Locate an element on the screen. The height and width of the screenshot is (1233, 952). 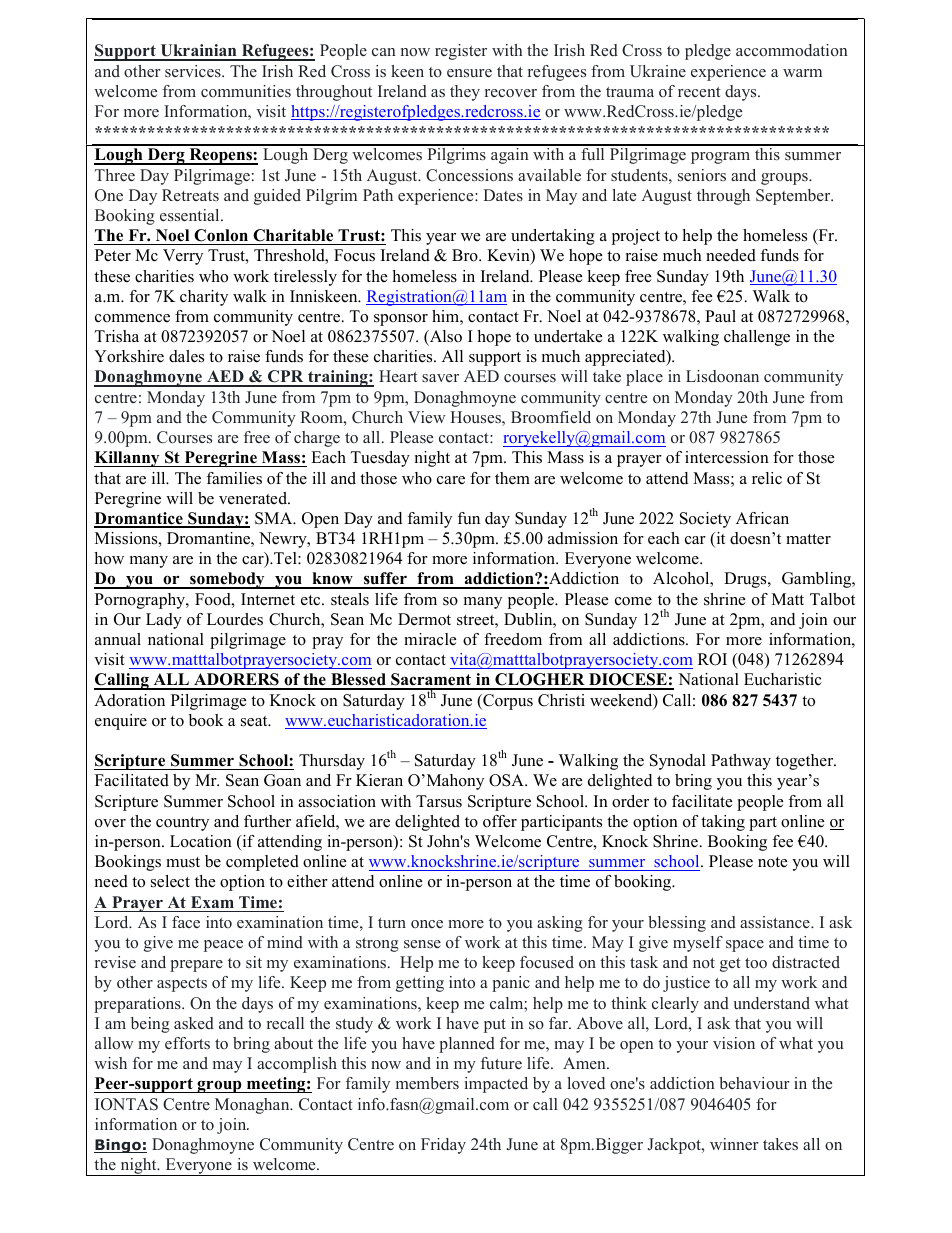
seat is located at coordinates (255, 721).
